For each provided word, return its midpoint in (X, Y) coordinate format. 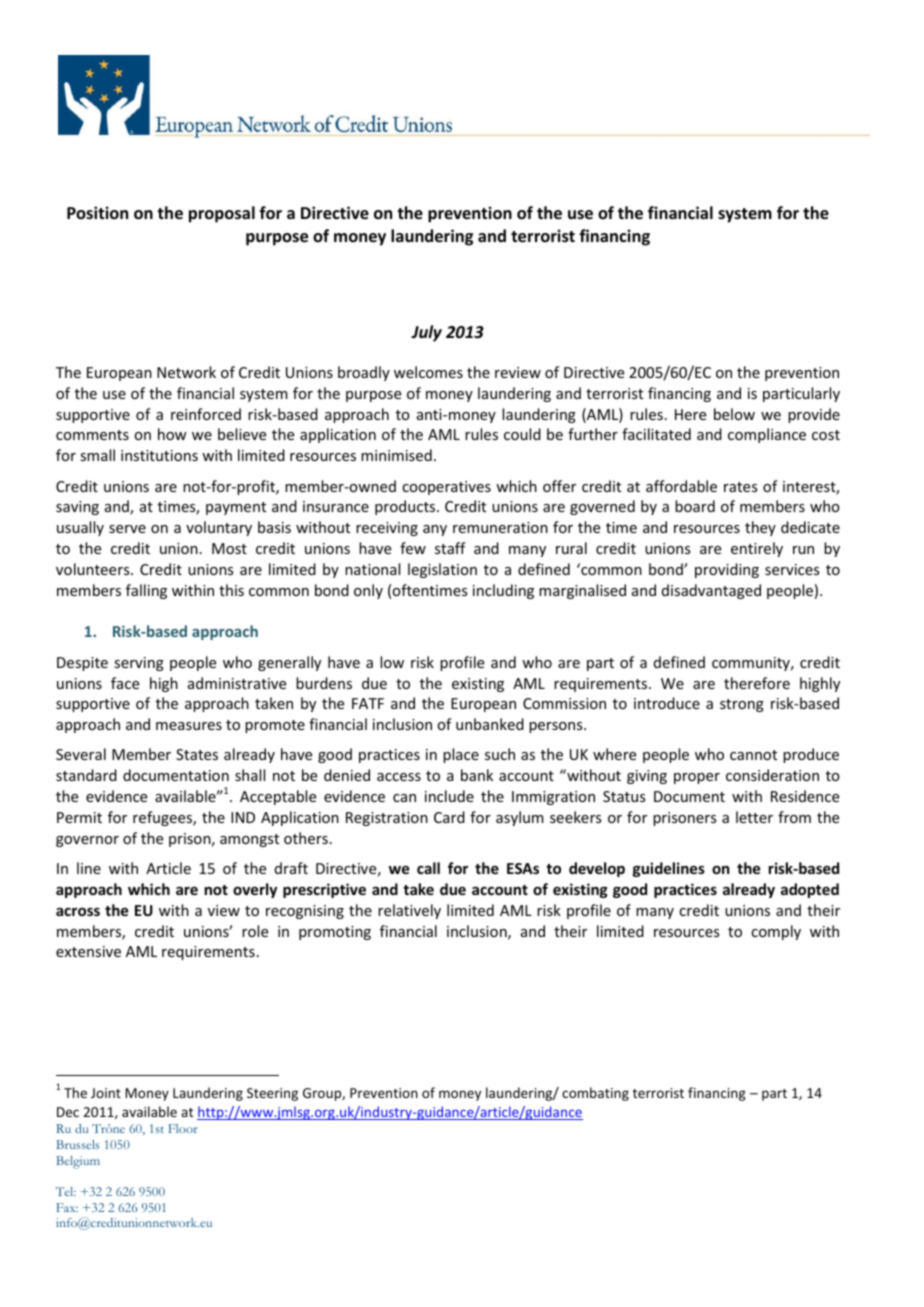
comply (776, 932)
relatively (409, 911)
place (461, 755)
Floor (183, 1128)
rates (740, 487)
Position (97, 212)
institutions (159, 455)
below (734, 414)
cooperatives (446, 488)
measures (189, 726)
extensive (88, 951)
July (426, 333)
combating (595, 1094)
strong (742, 705)
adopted (810, 890)
